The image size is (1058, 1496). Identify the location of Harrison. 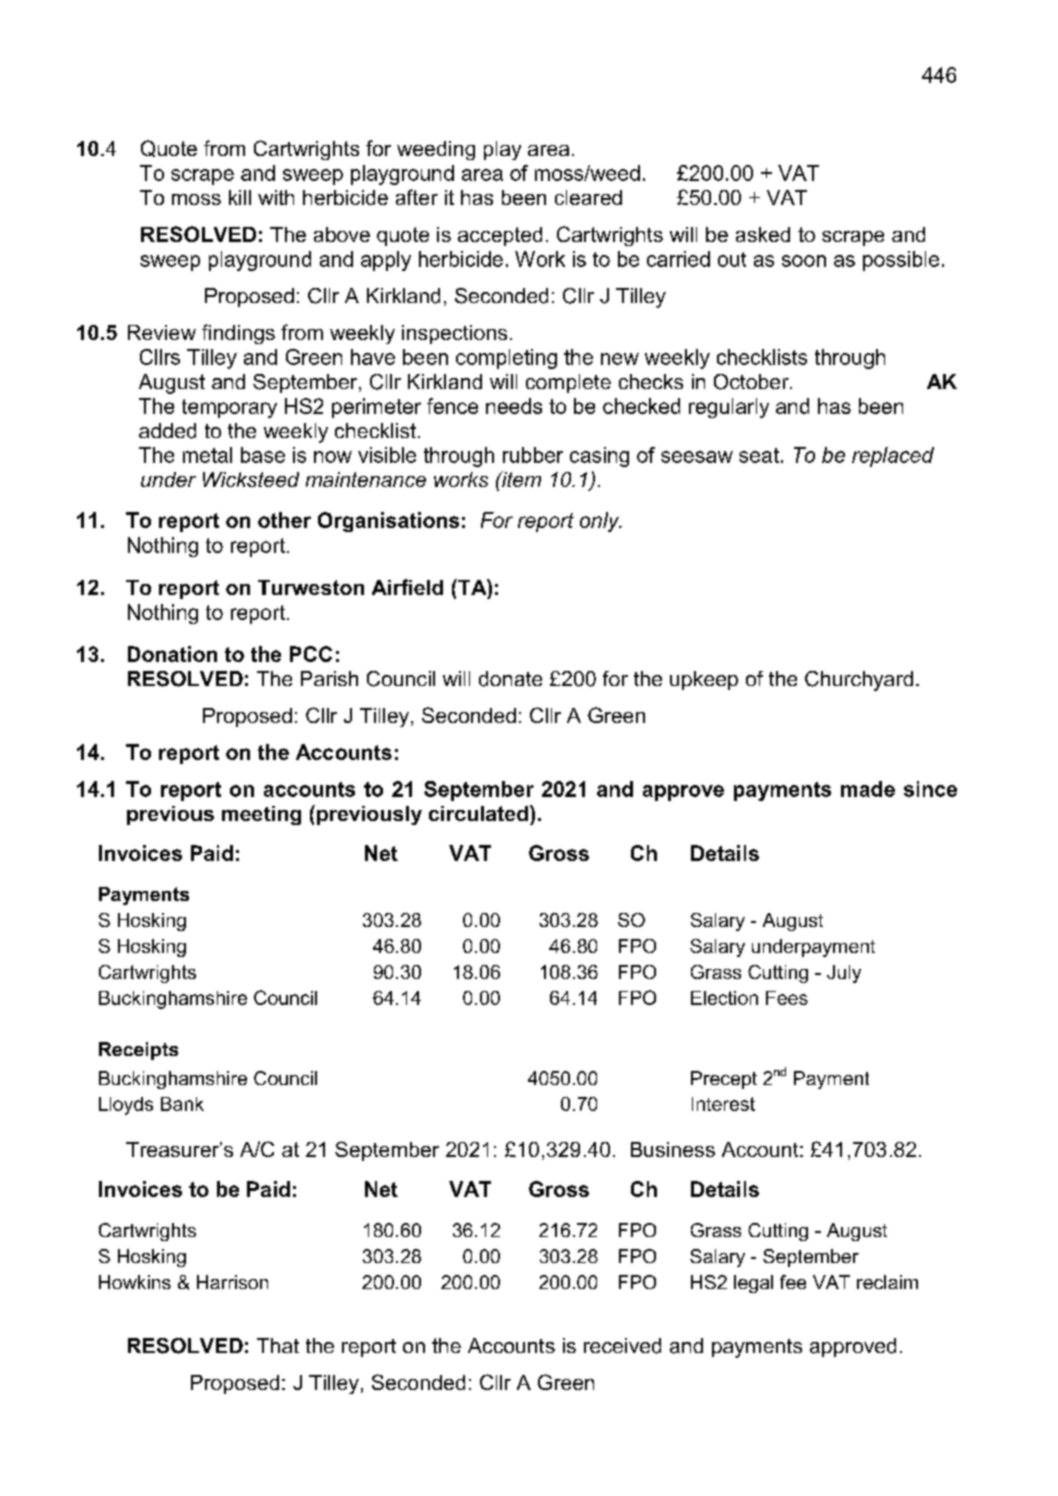
(232, 1282).
